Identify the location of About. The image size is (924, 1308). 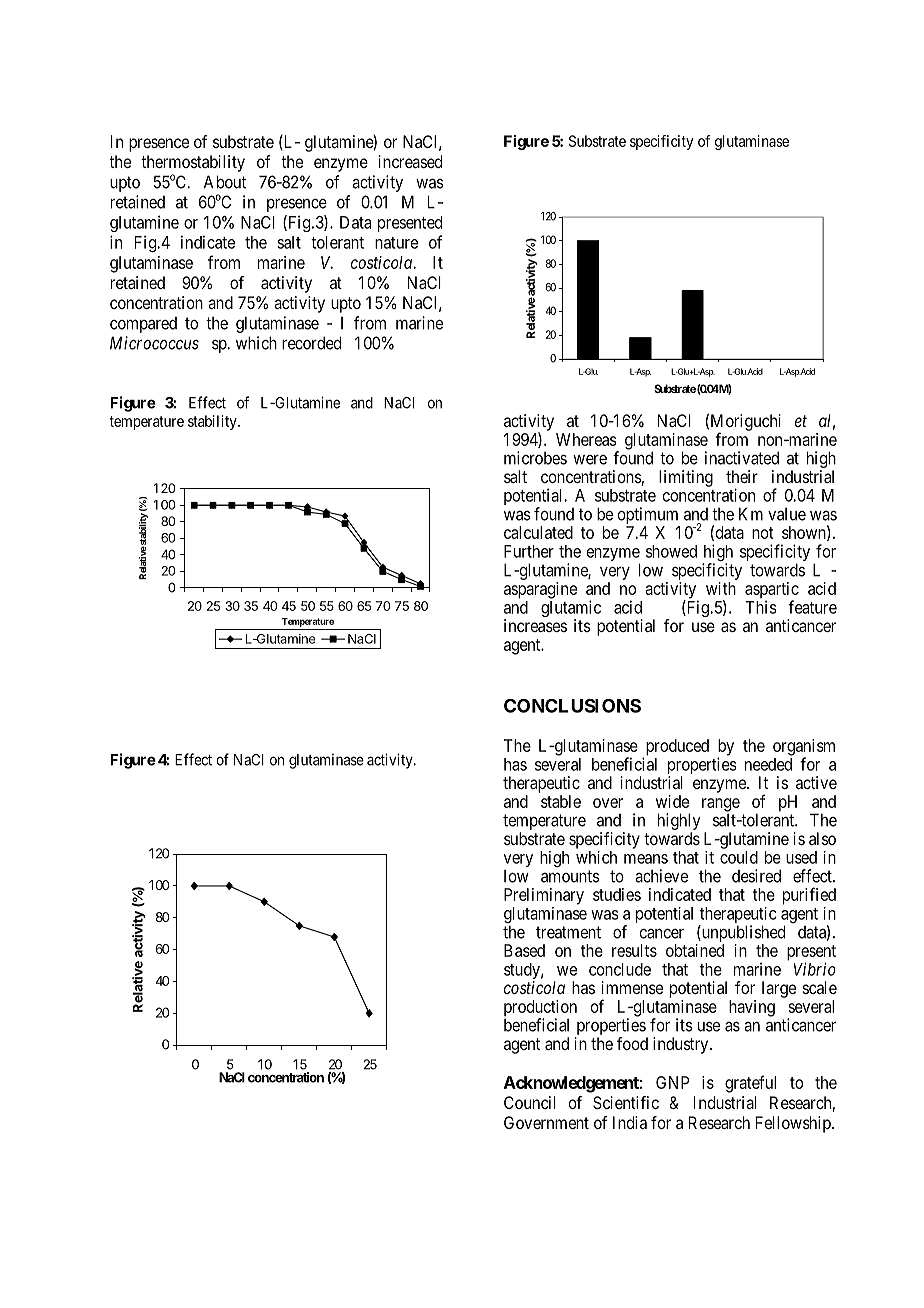
(225, 182).
